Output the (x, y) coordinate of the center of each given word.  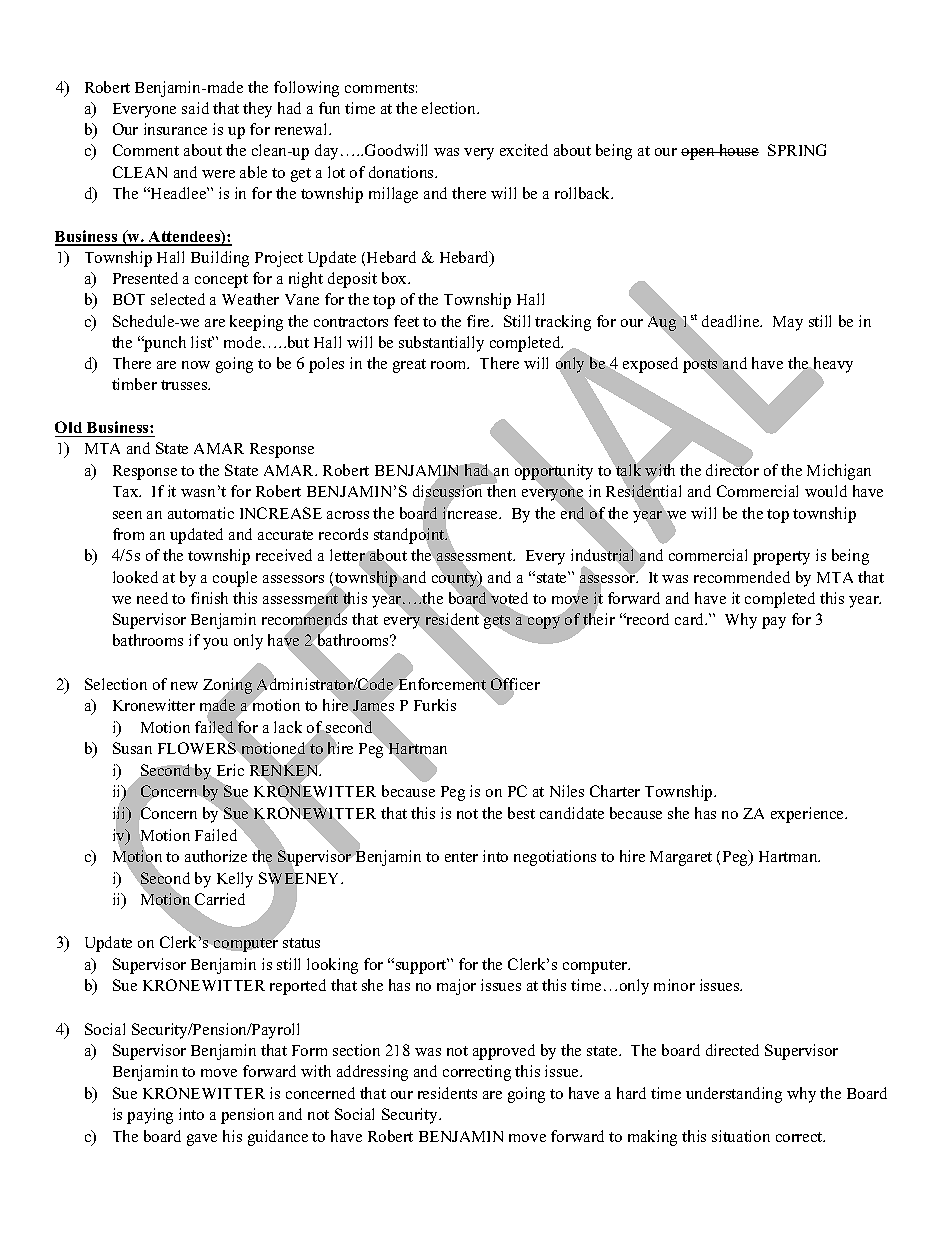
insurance (175, 129)
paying (150, 1116)
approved (504, 1052)
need (152, 598)
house (738, 150)
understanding (734, 1095)
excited (524, 150)
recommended (742, 577)
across (348, 515)
